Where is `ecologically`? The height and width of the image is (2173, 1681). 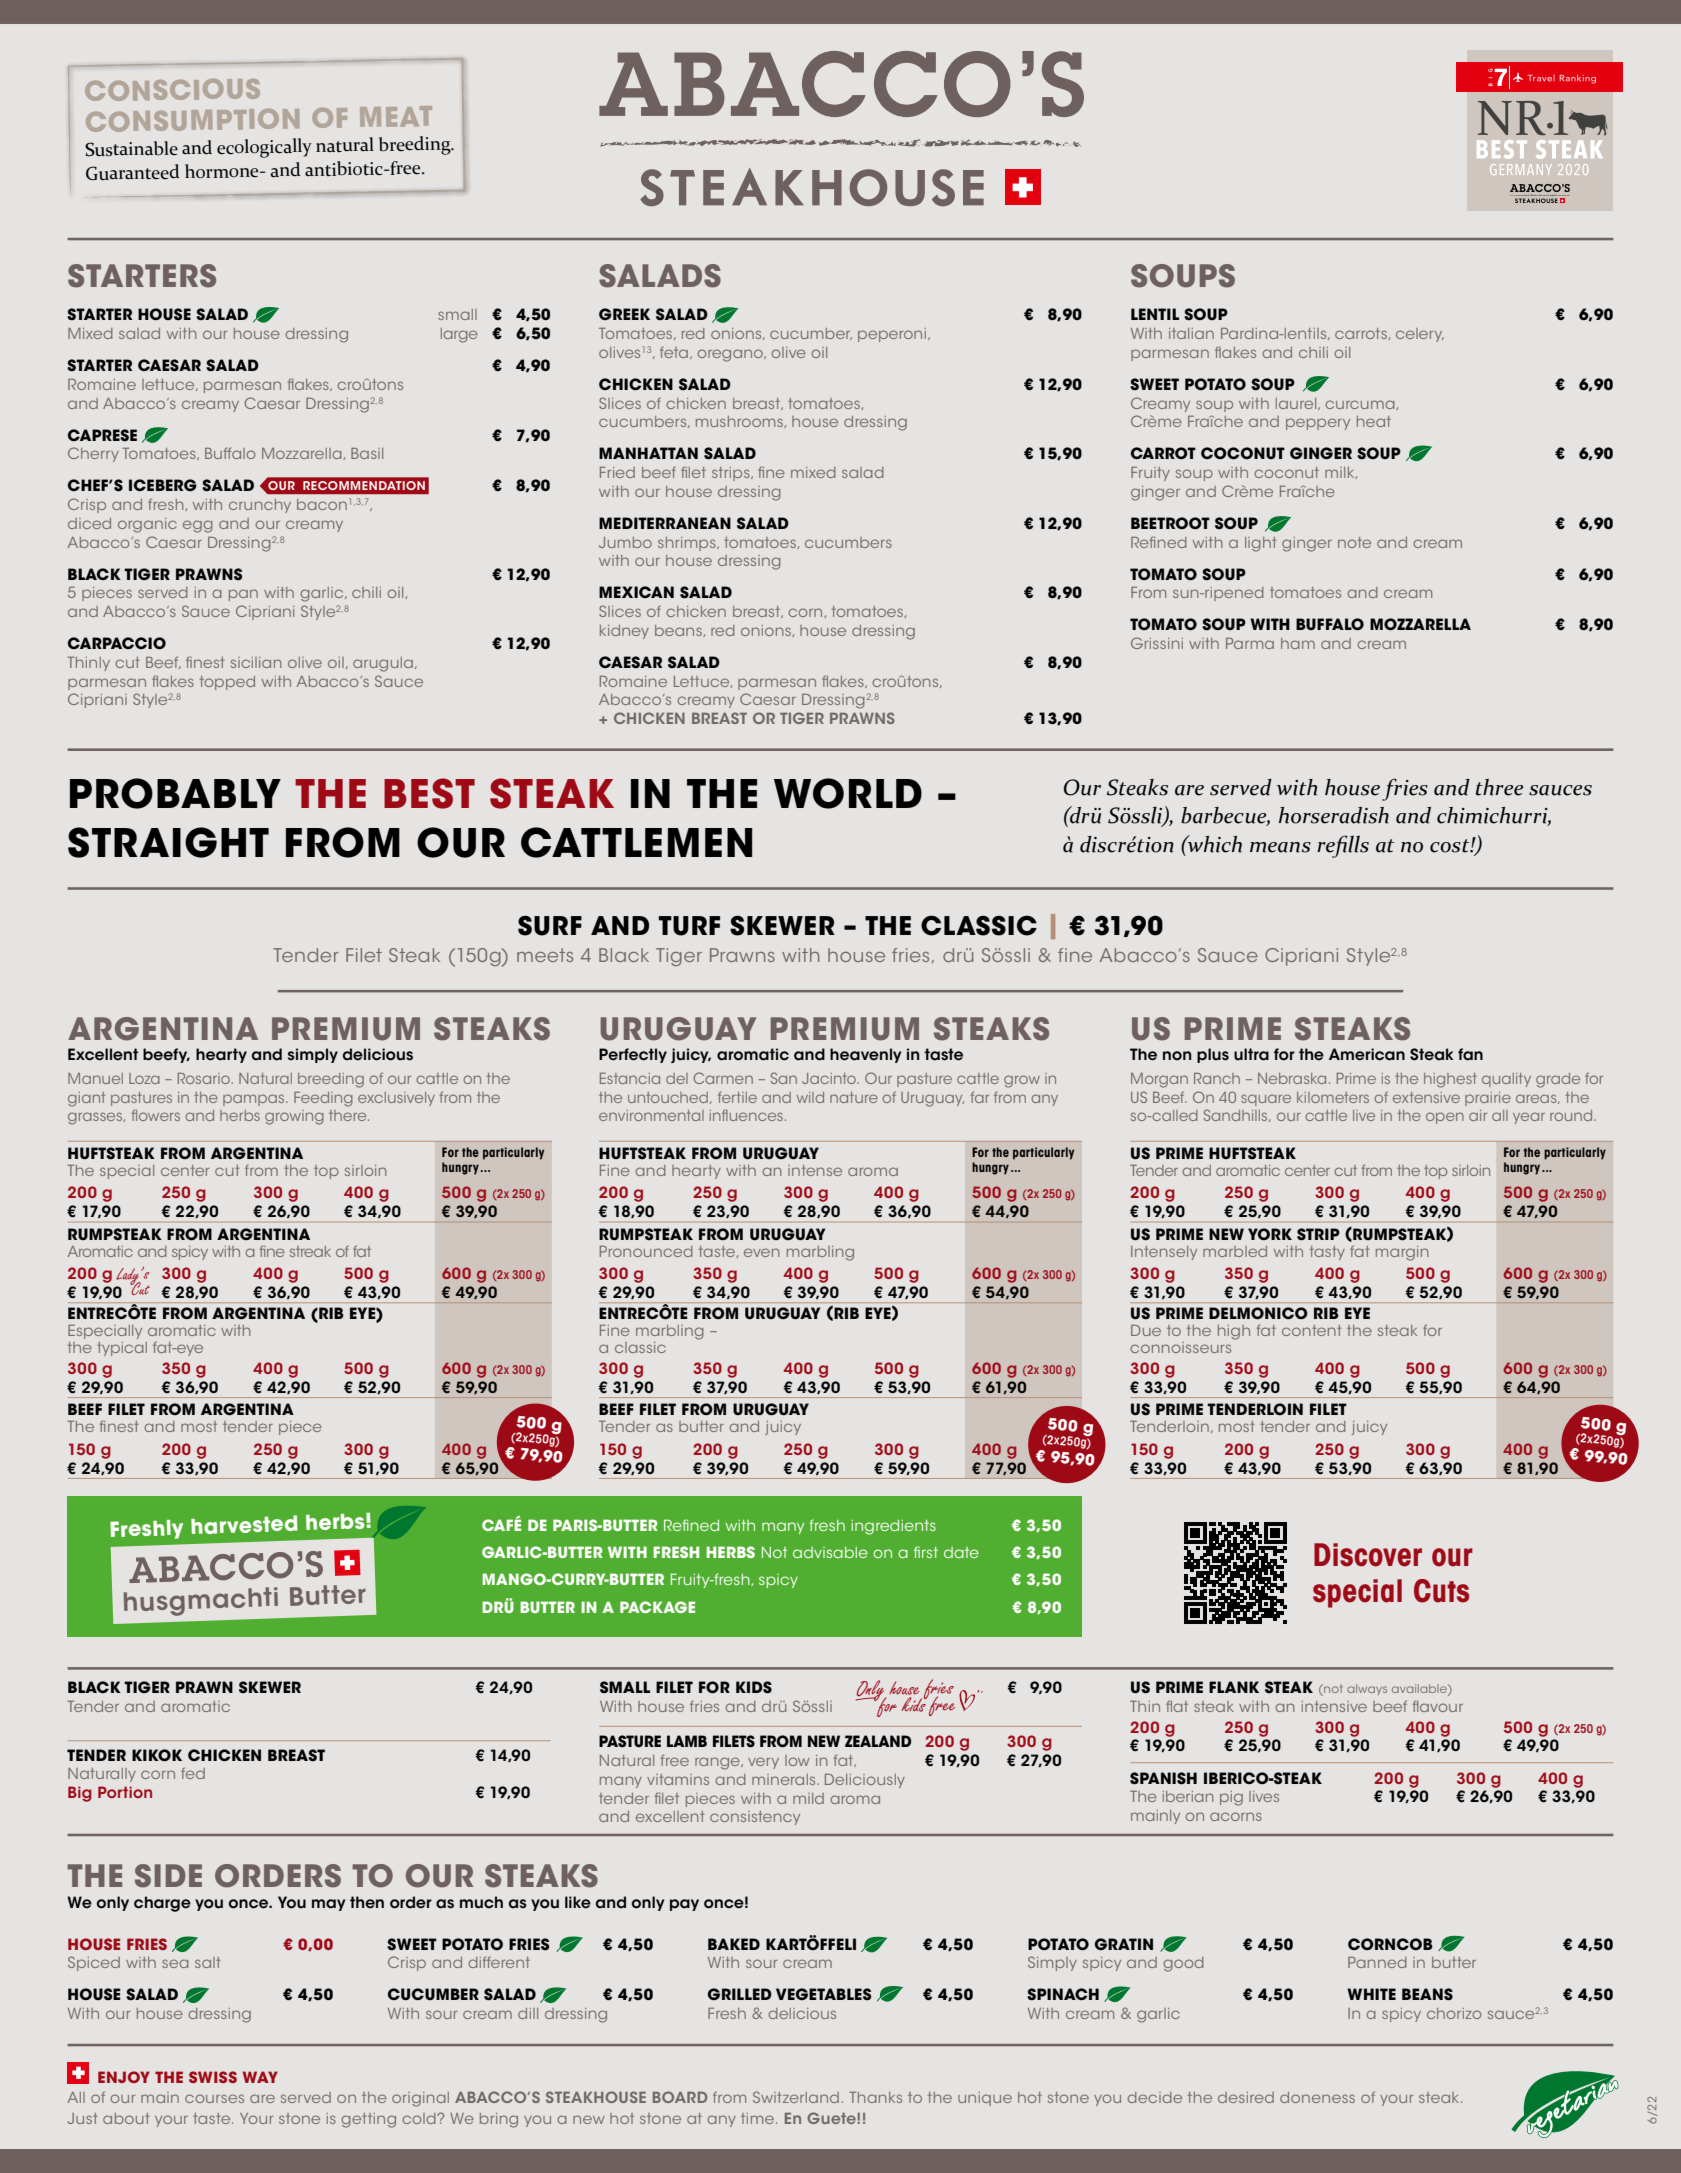
ecologically is located at coordinates (264, 148).
